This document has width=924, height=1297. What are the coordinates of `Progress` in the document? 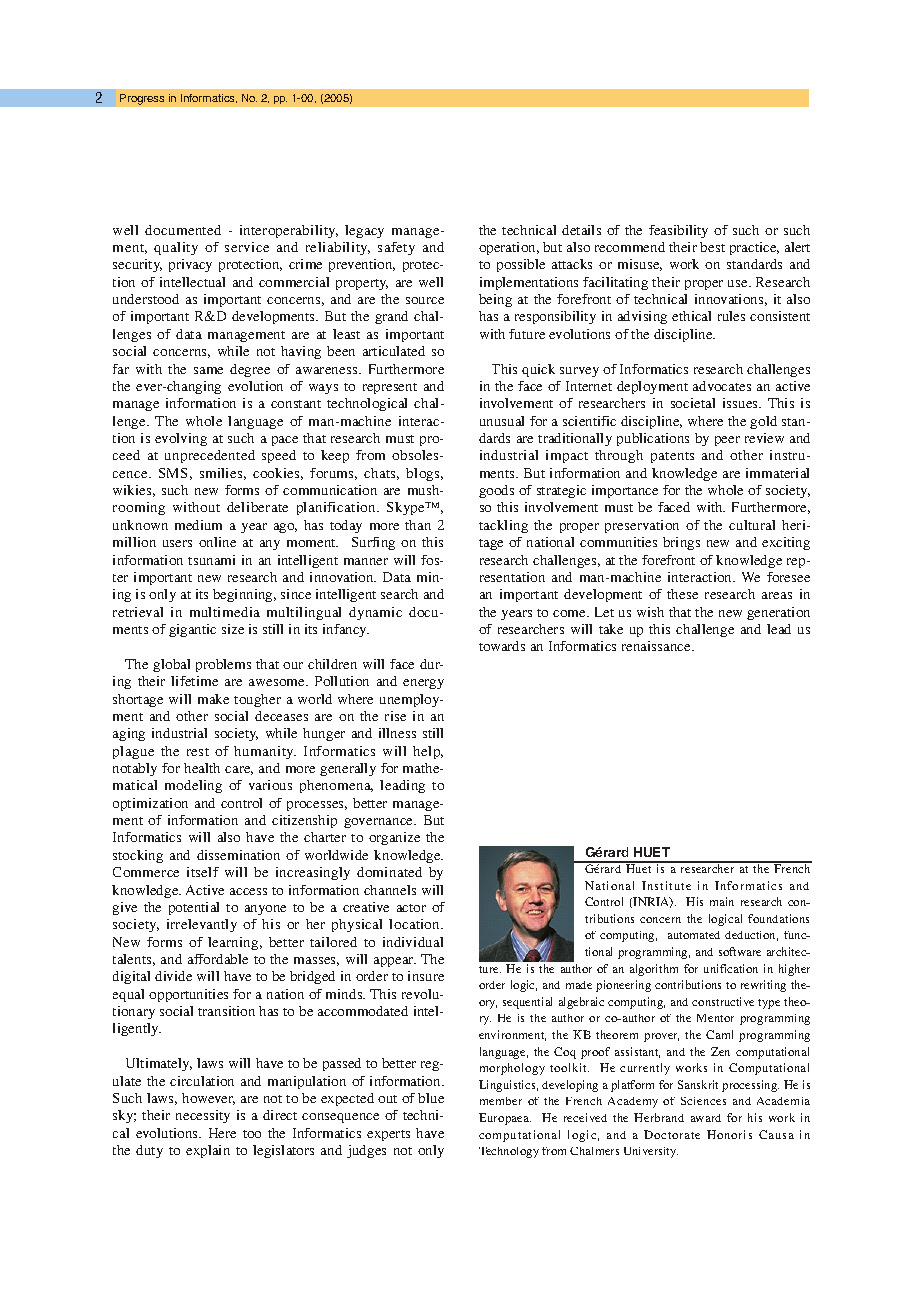 It's located at (142, 99).
